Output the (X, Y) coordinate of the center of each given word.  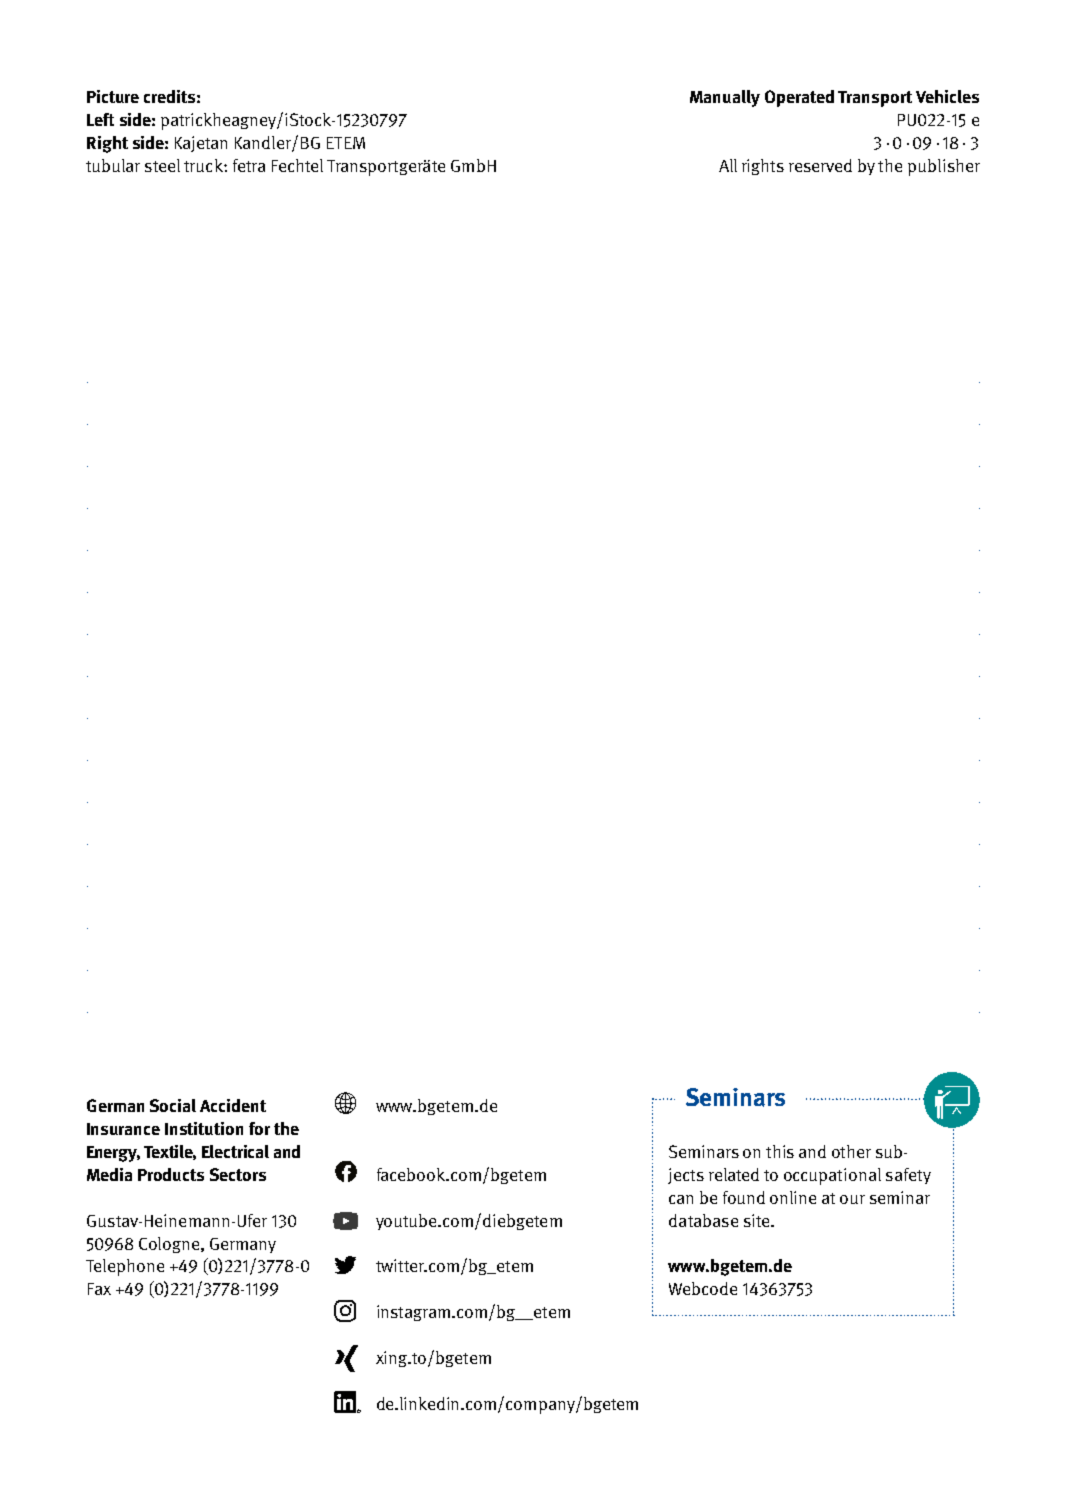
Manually (725, 98)
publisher (944, 167)
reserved (820, 165)
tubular (113, 165)
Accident (233, 1105)
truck (204, 165)
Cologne (170, 1245)
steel (162, 165)
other (851, 1151)
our (852, 1199)
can (681, 1199)
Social (173, 1105)
